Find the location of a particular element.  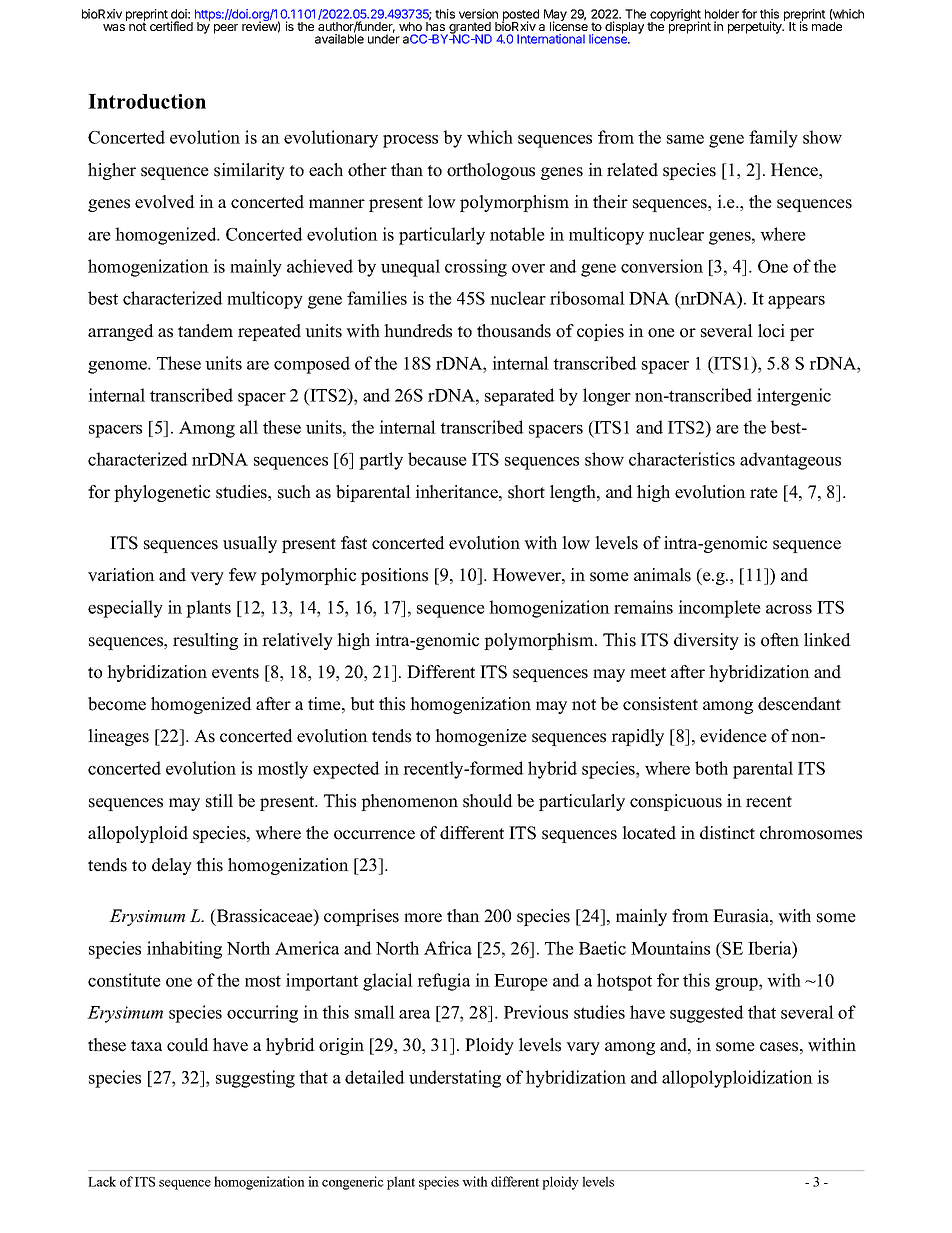

detailed is located at coordinates (375, 1077).
